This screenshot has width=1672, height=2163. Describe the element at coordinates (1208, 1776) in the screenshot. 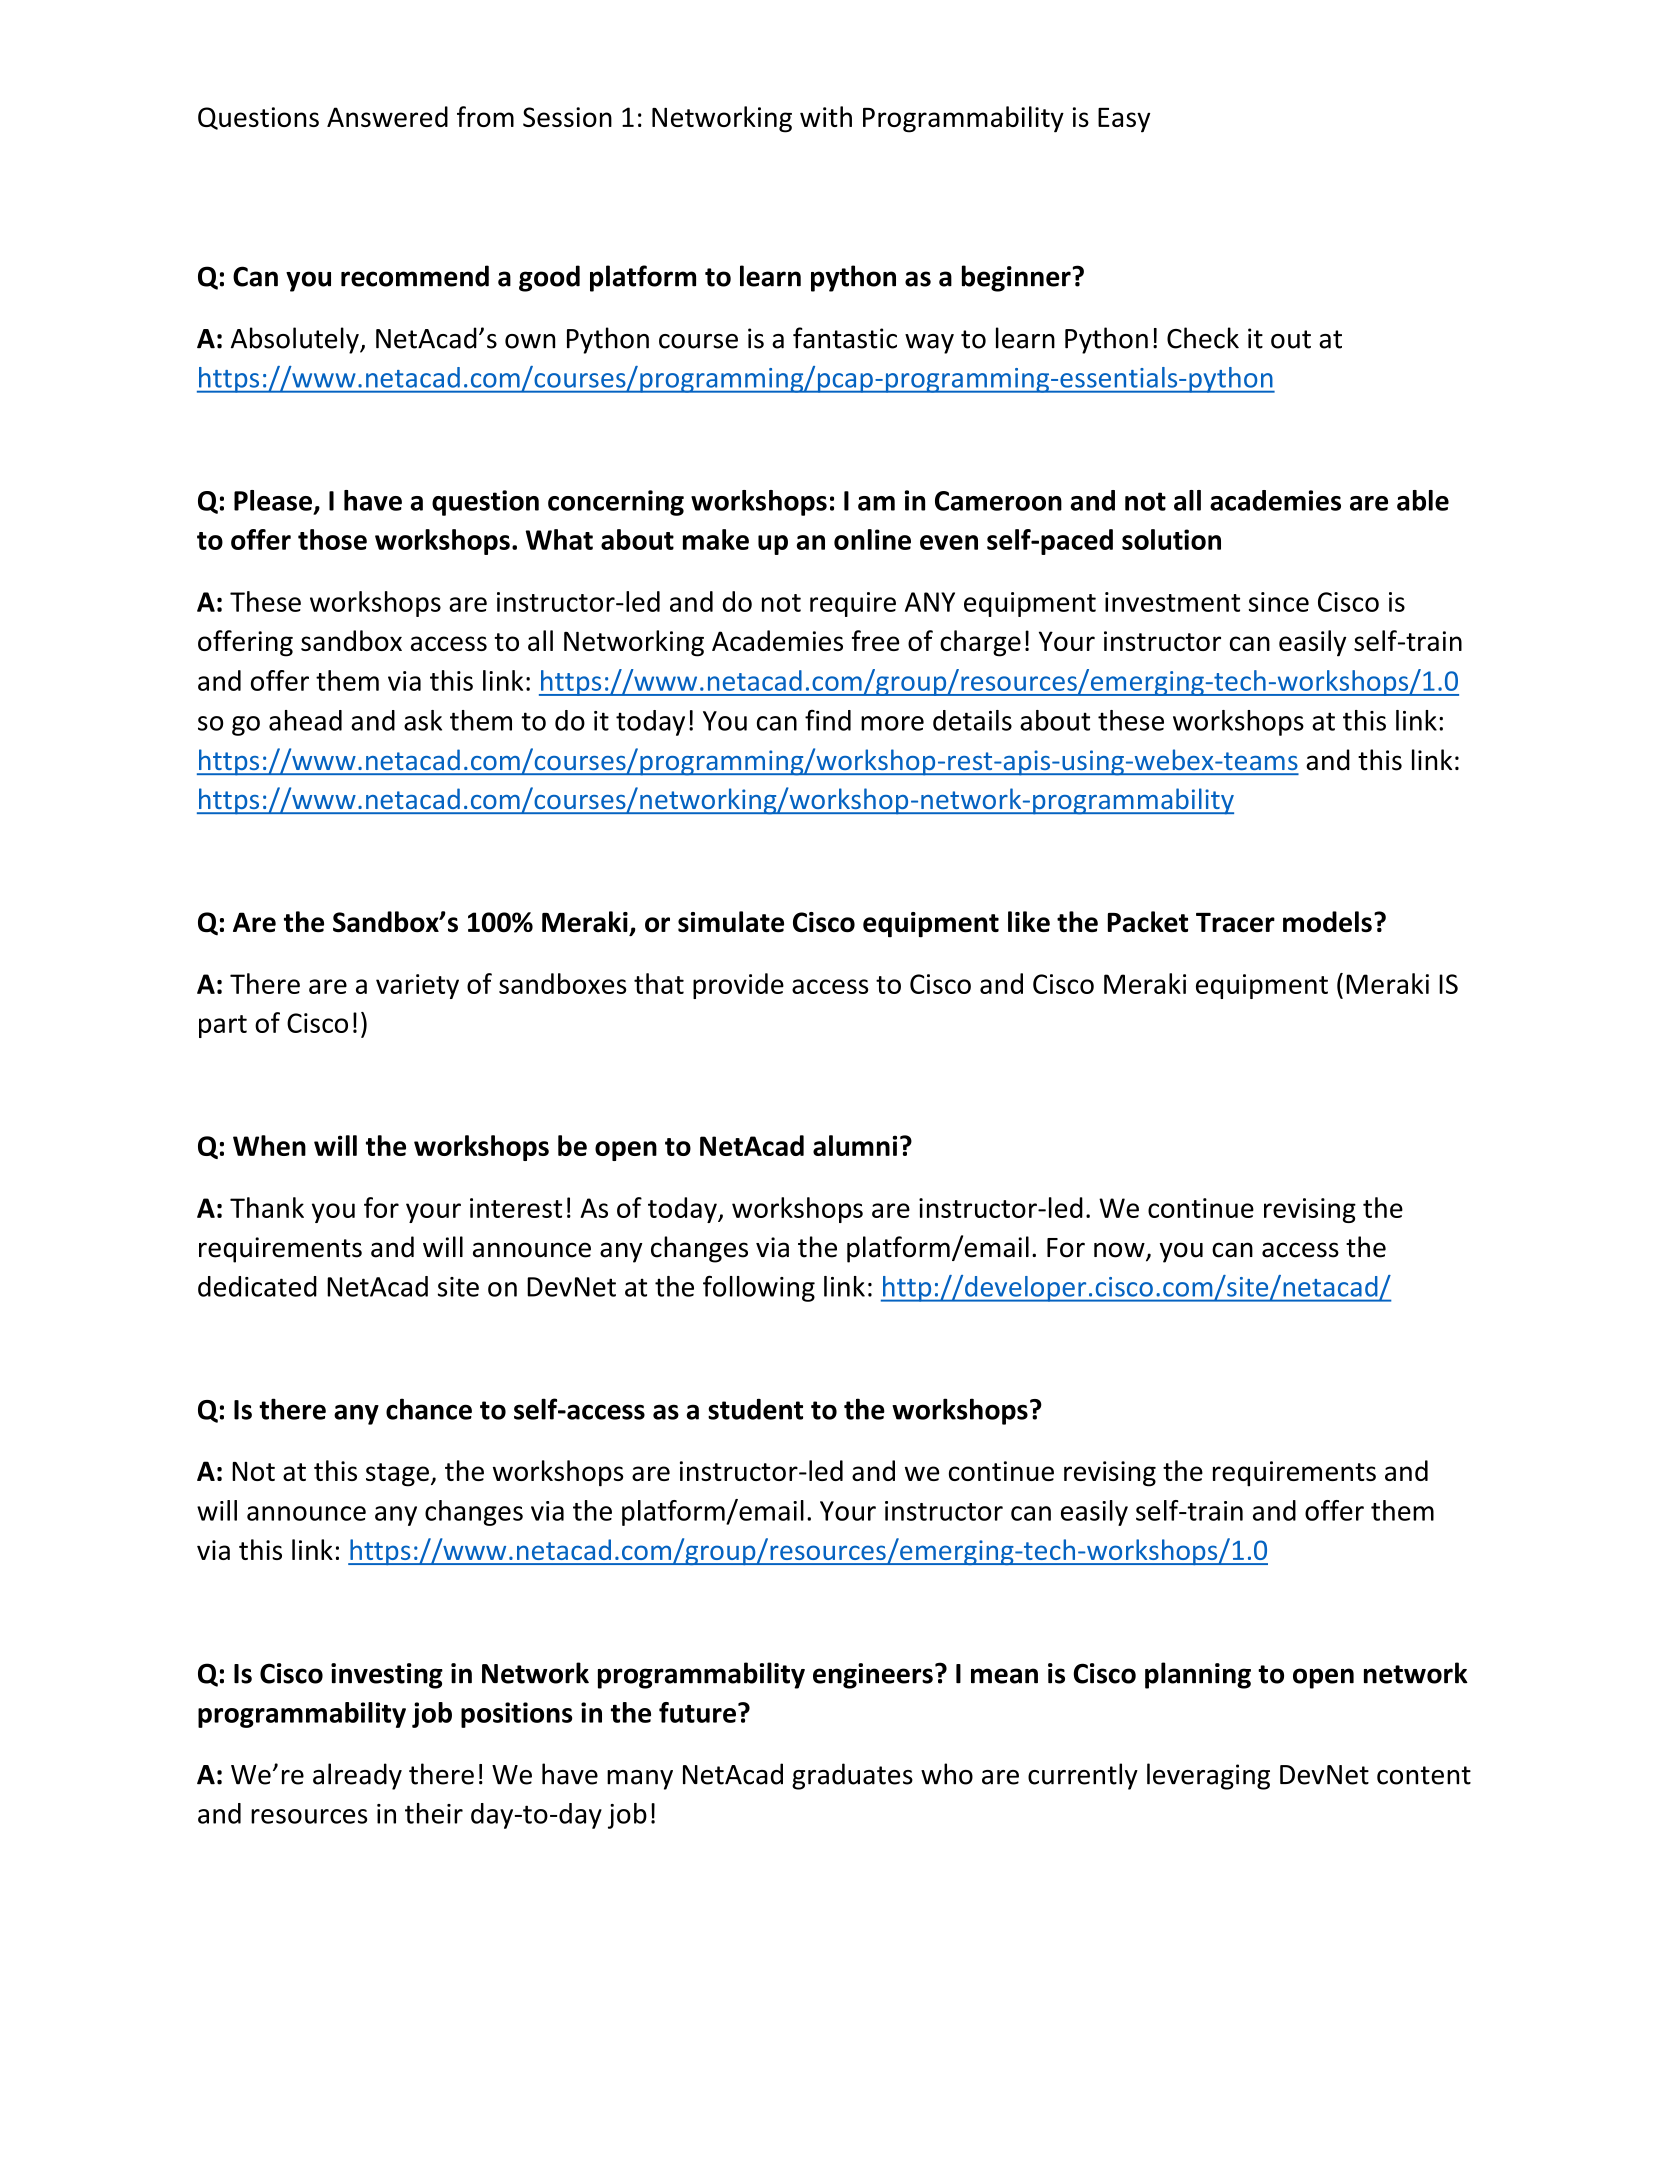

I see `leveraging` at that location.
